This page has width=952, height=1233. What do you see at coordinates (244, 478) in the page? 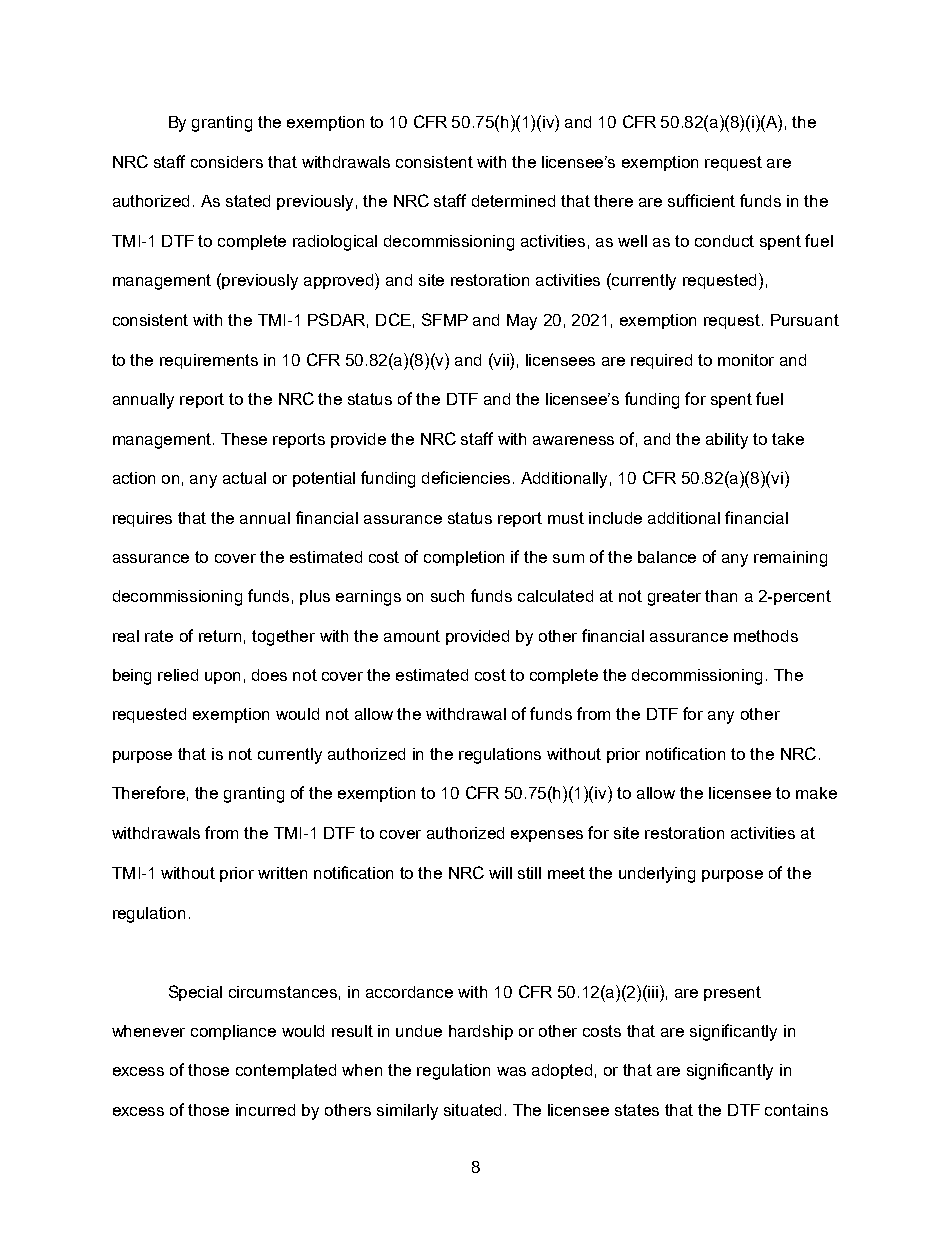
I see `actual` at bounding box center [244, 478].
